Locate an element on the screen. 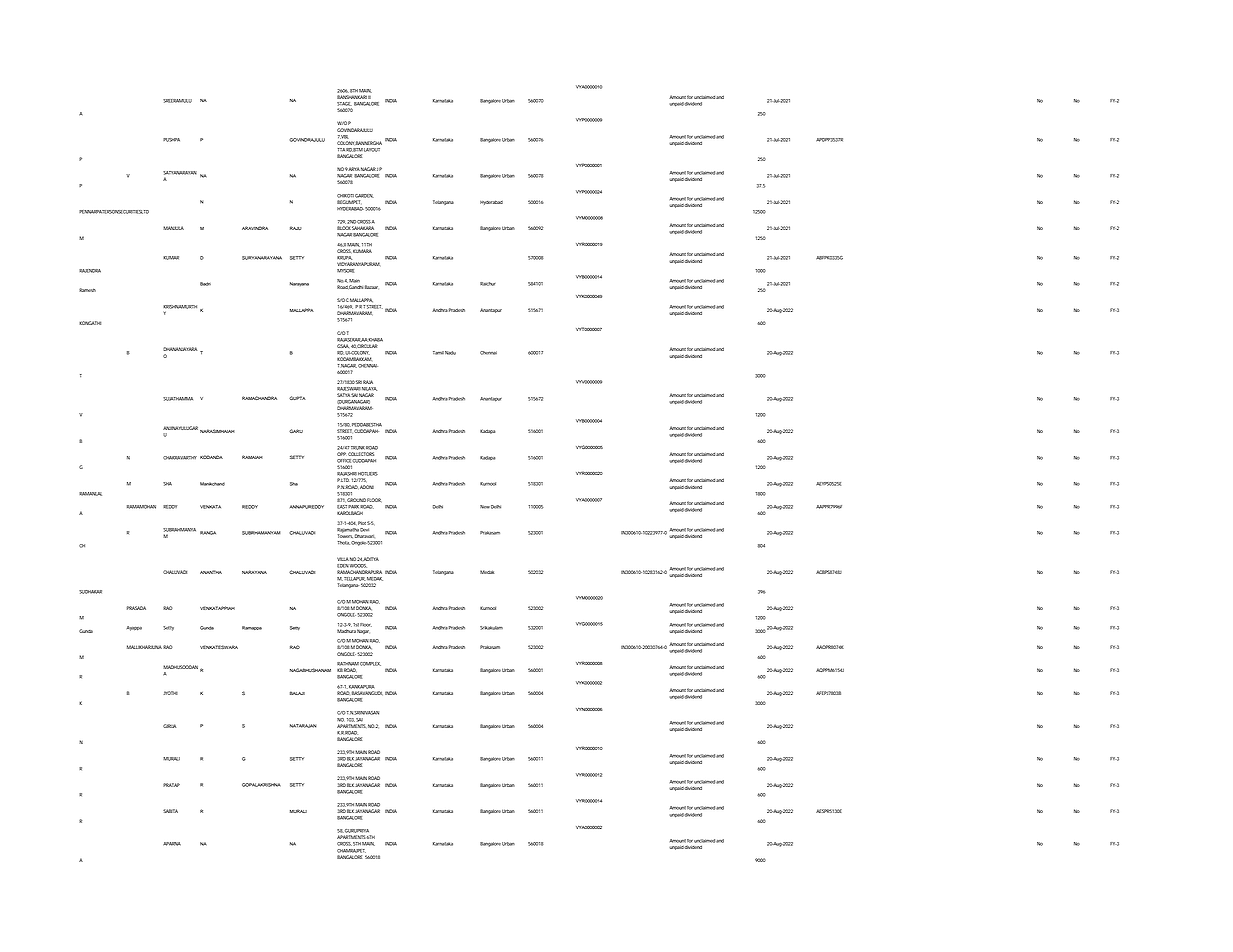  GUPTA is located at coordinates (297, 398).
